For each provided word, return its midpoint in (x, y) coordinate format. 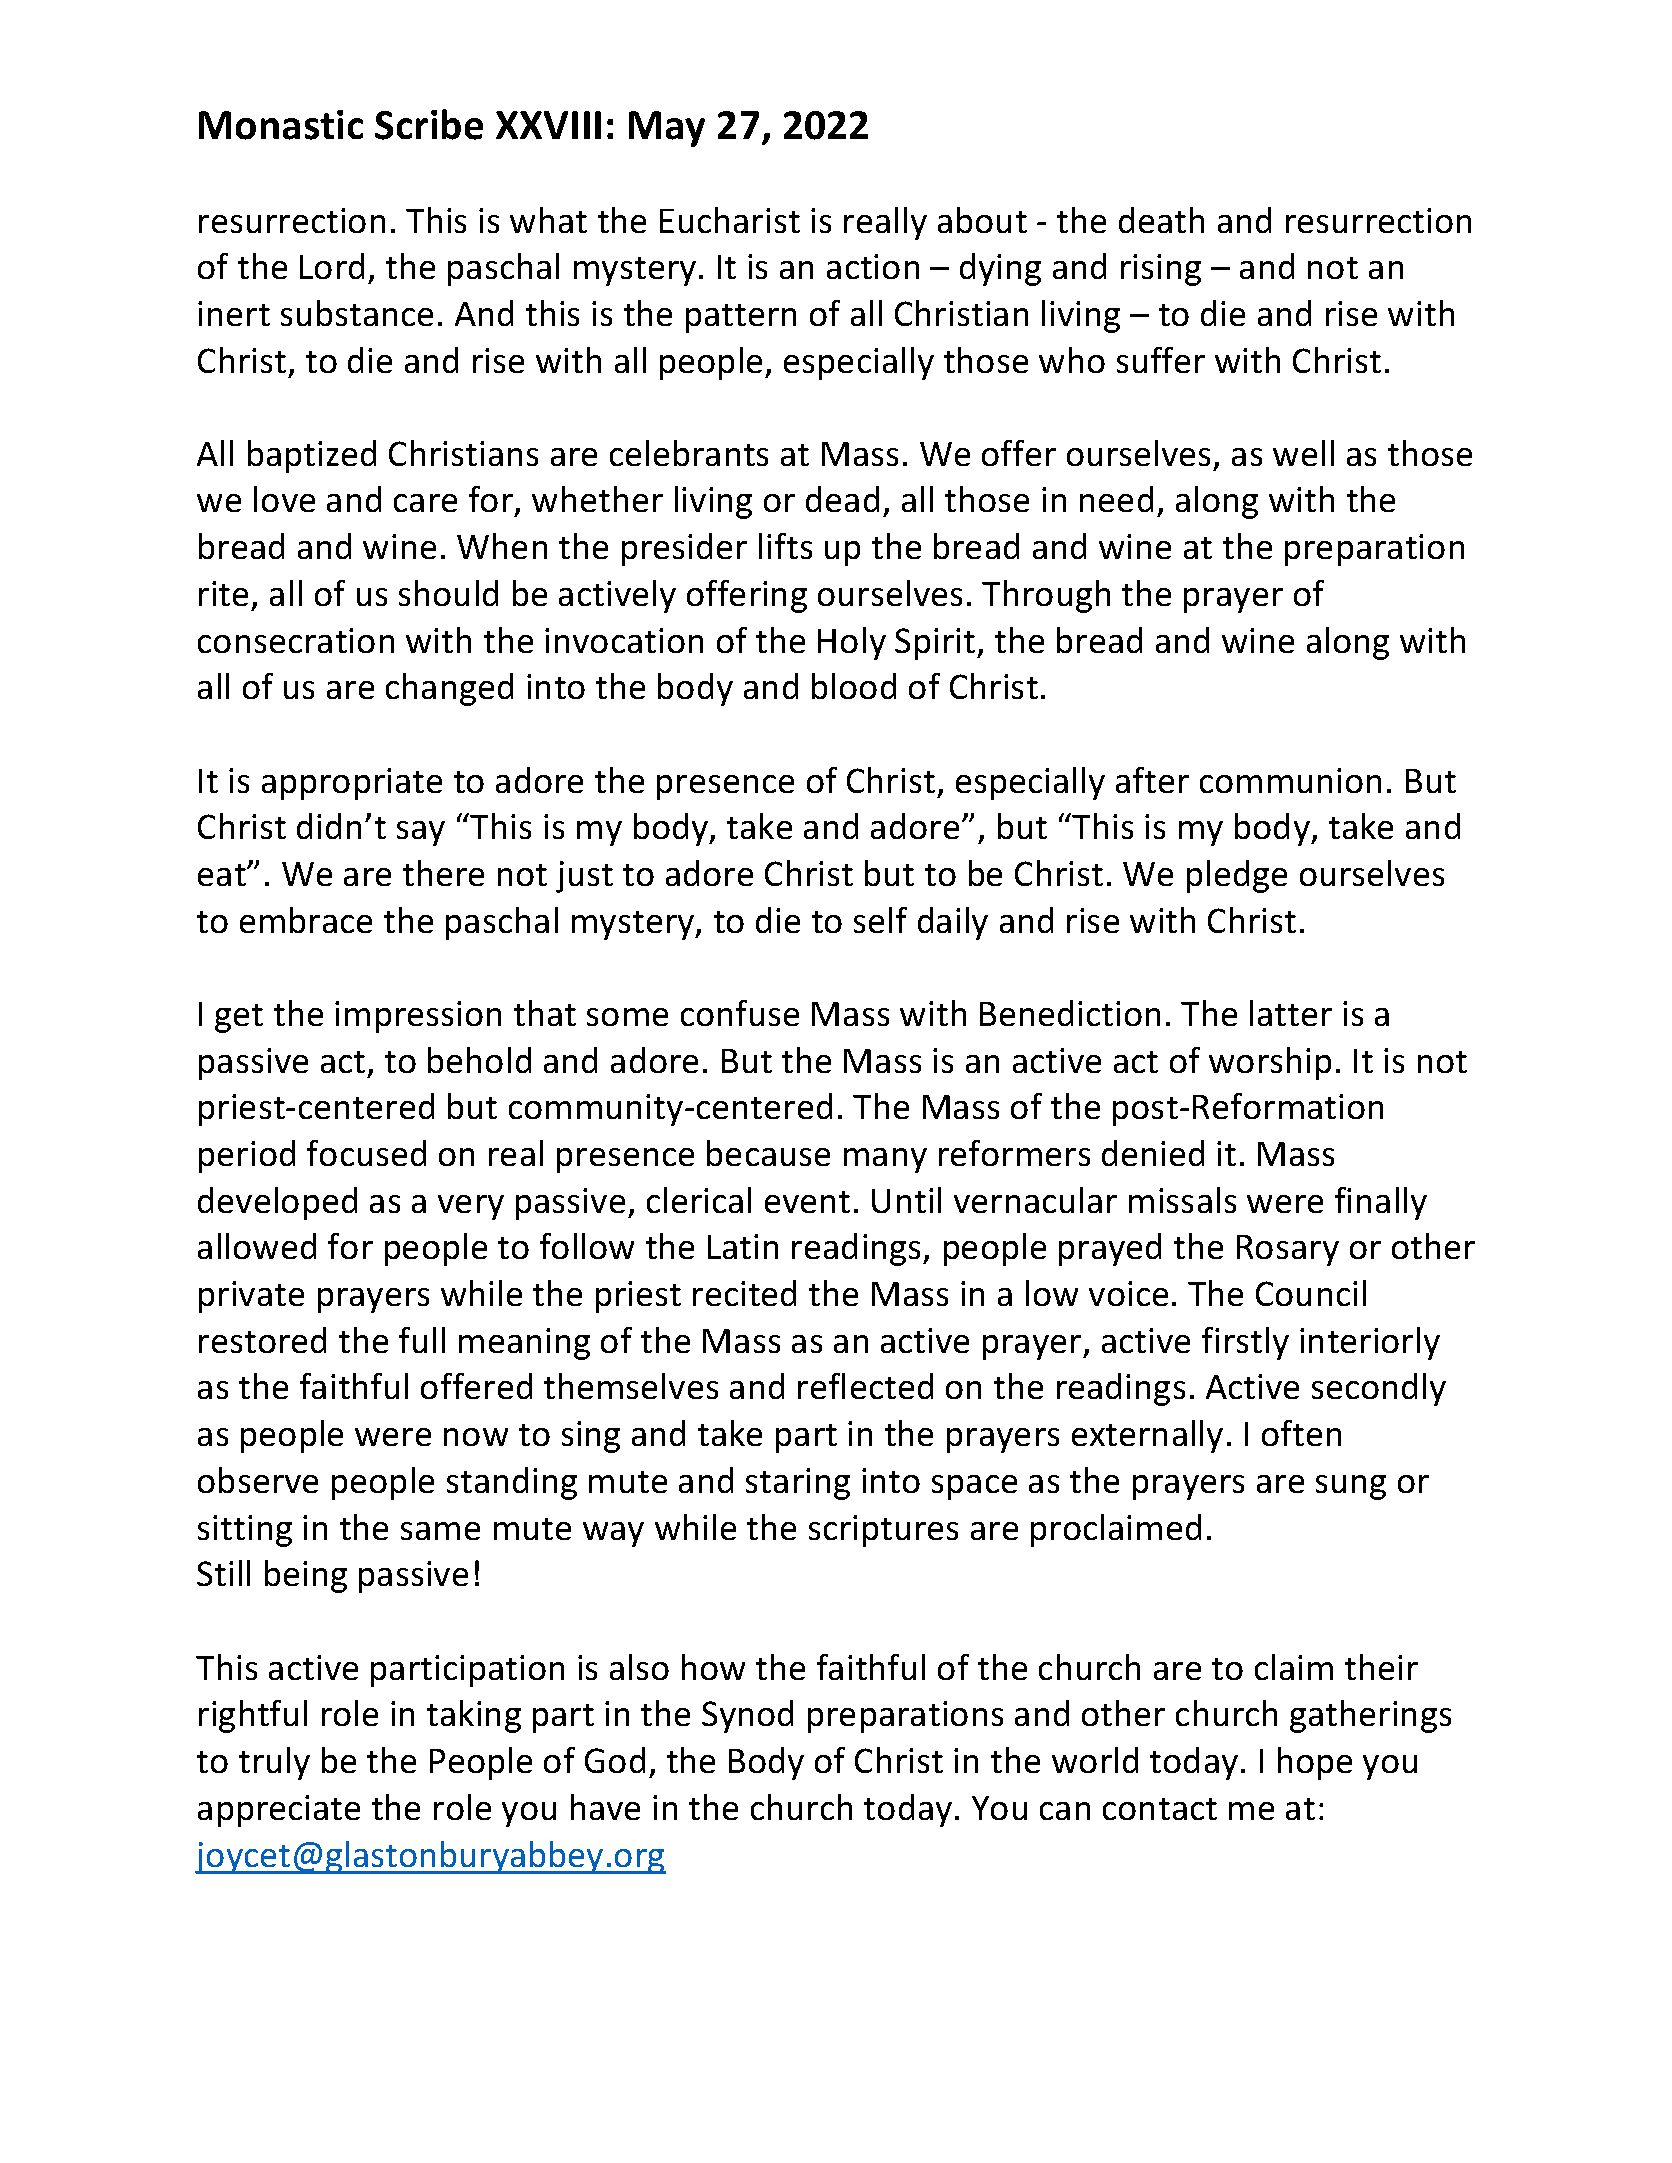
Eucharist (730, 220)
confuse (740, 1013)
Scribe (429, 124)
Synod (747, 1716)
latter (1291, 1013)
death (1161, 220)
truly (274, 1763)
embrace (306, 920)
